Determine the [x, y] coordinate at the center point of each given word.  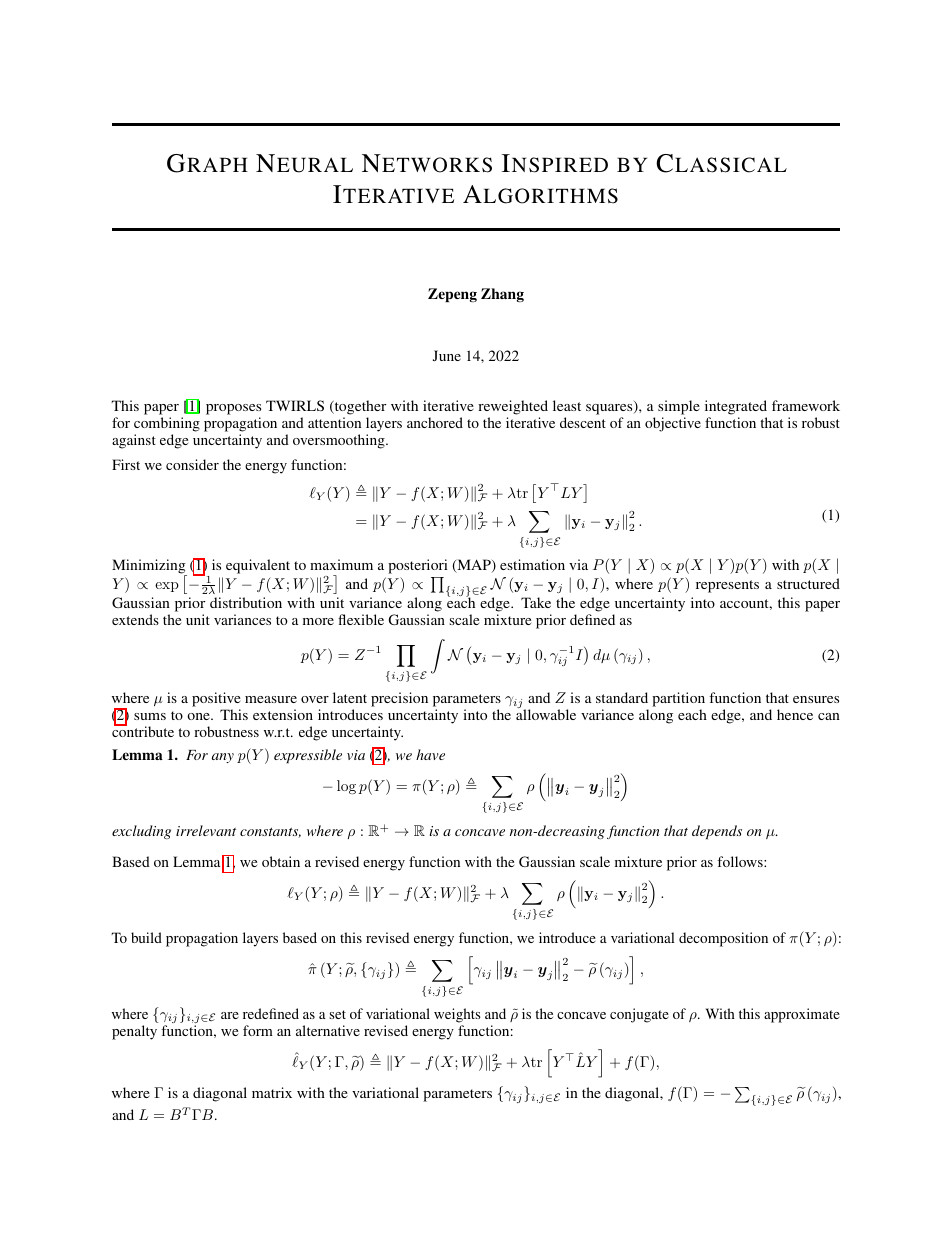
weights [457, 1015]
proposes [233, 409]
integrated [736, 407]
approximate [802, 1015]
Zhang [502, 295]
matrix [272, 1092]
